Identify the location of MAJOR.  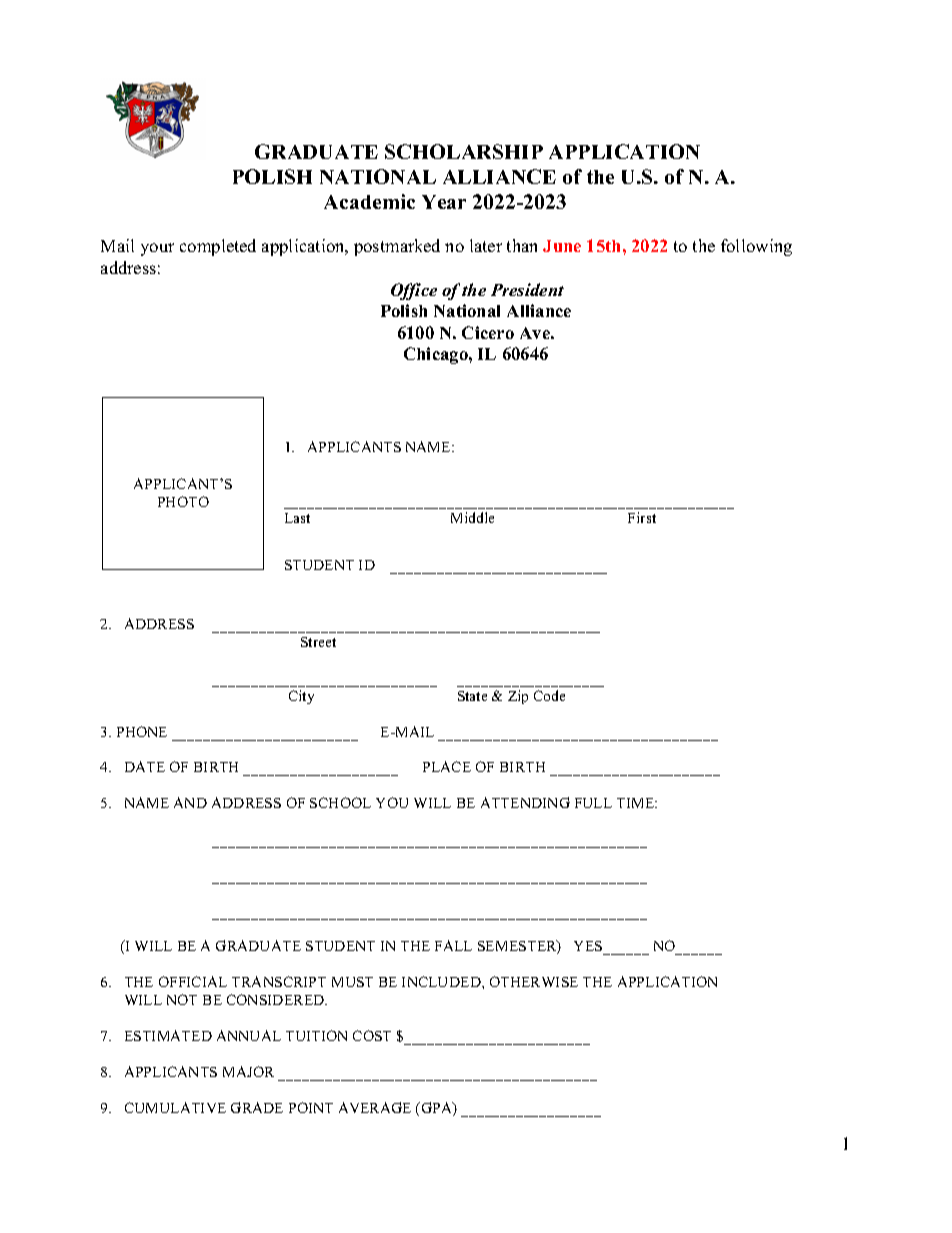
(248, 1071).
